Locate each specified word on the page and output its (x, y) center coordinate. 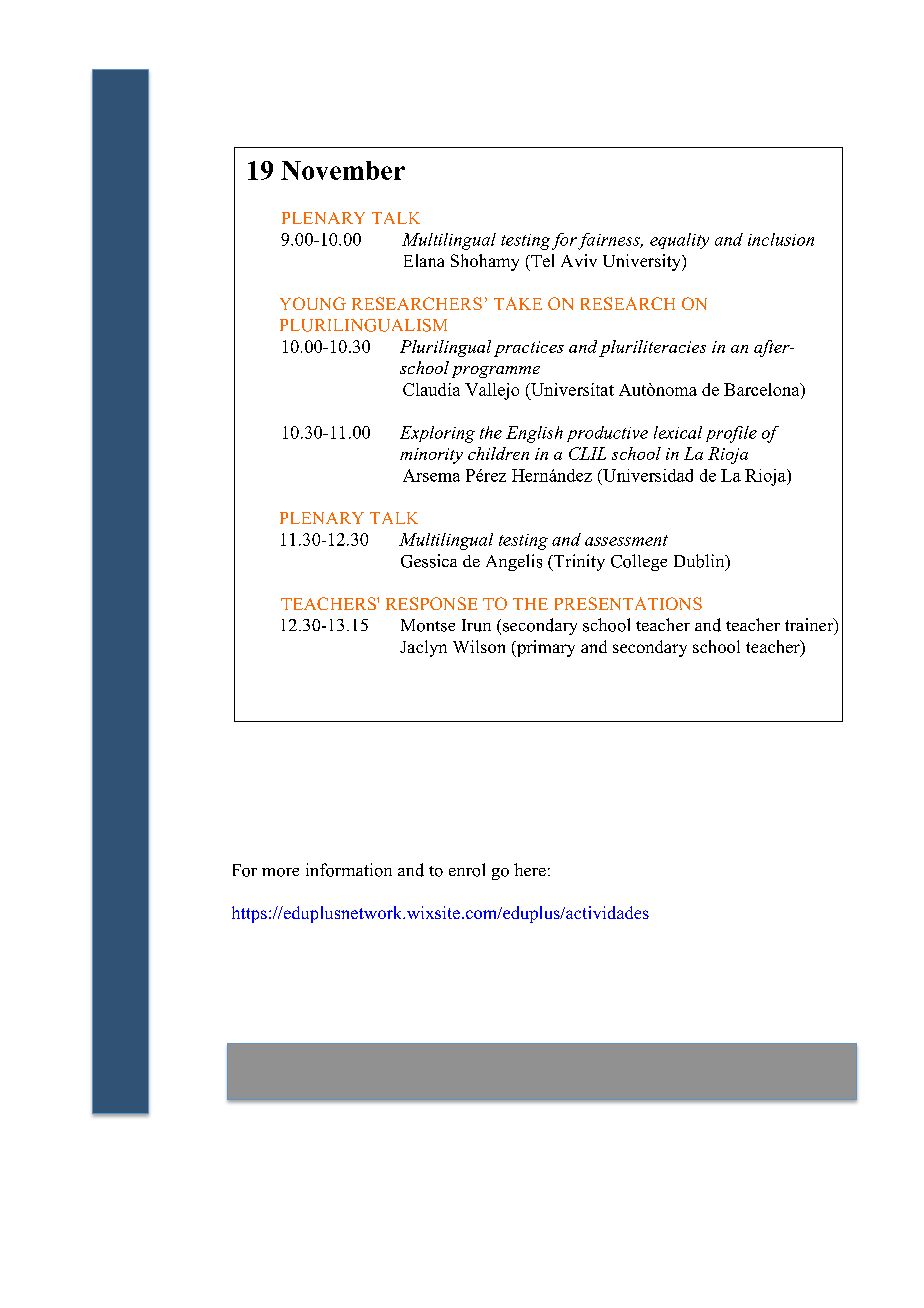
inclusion (781, 239)
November (343, 170)
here (530, 869)
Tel (541, 260)
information (349, 870)
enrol (467, 870)
